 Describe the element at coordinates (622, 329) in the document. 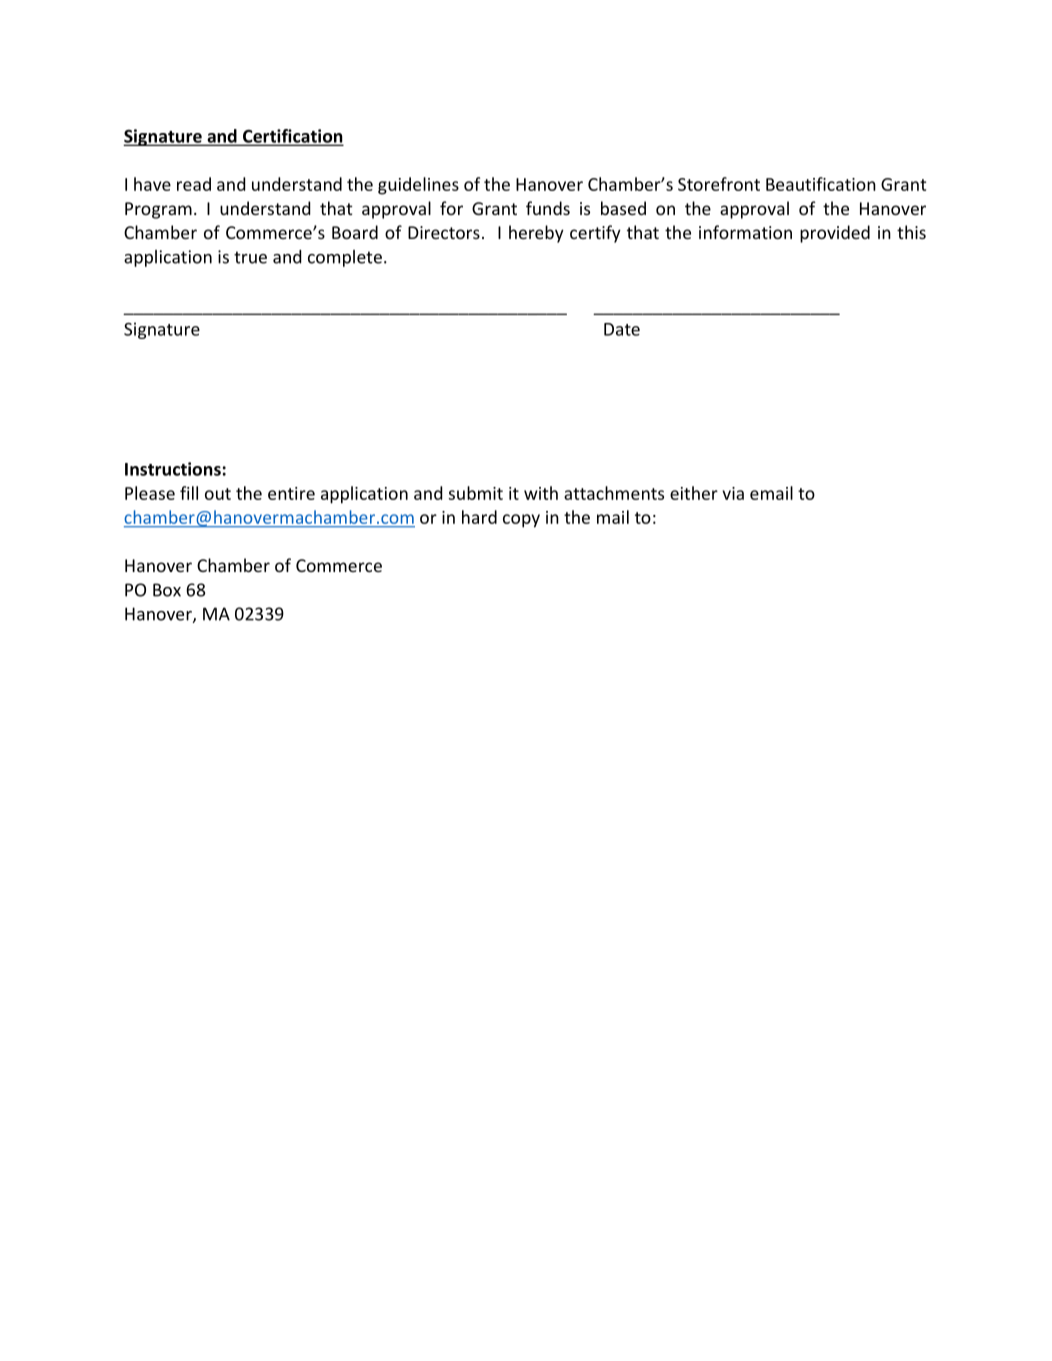

I see `Date` at that location.
